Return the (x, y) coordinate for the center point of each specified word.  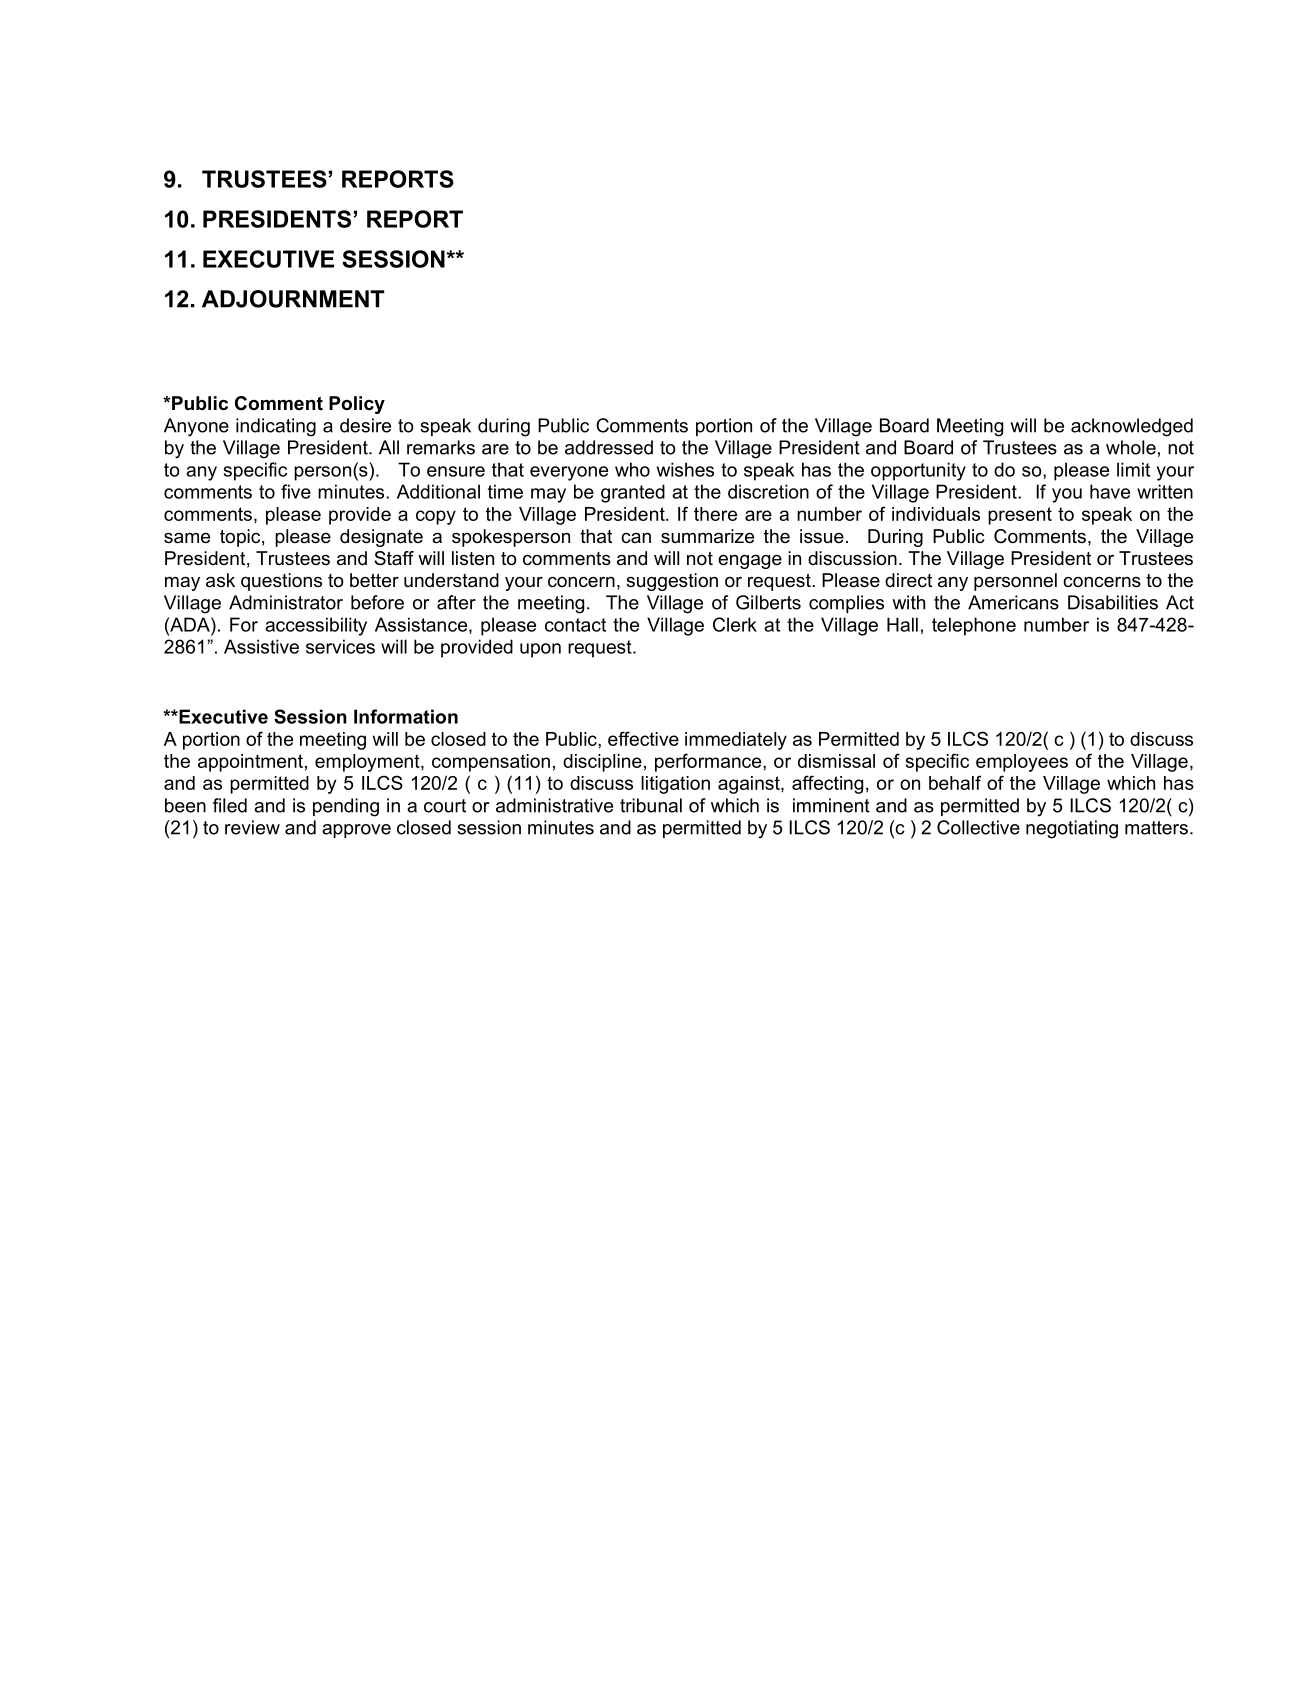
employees (1022, 763)
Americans (1013, 602)
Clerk (735, 624)
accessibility (316, 626)
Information (406, 716)
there (715, 514)
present (1020, 516)
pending (346, 807)
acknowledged (1132, 427)
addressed (609, 447)
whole (1131, 447)
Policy (357, 405)
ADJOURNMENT (293, 299)
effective (643, 738)
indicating (276, 427)
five (296, 491)
